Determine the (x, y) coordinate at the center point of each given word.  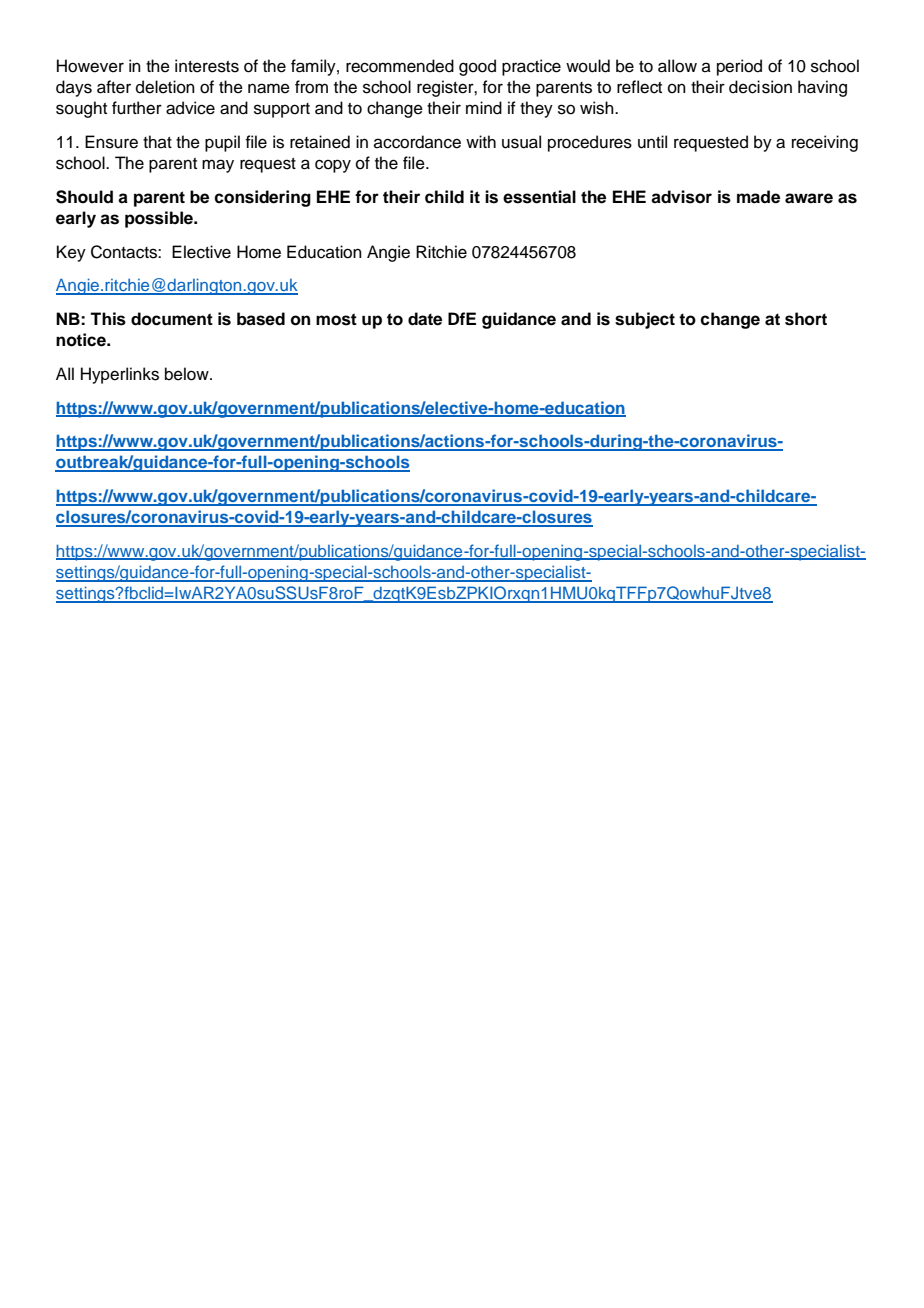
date (425, 319)
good (477, 67)
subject (645, 320)
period (739, 67)
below (188, 374)
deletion (165, 87)
